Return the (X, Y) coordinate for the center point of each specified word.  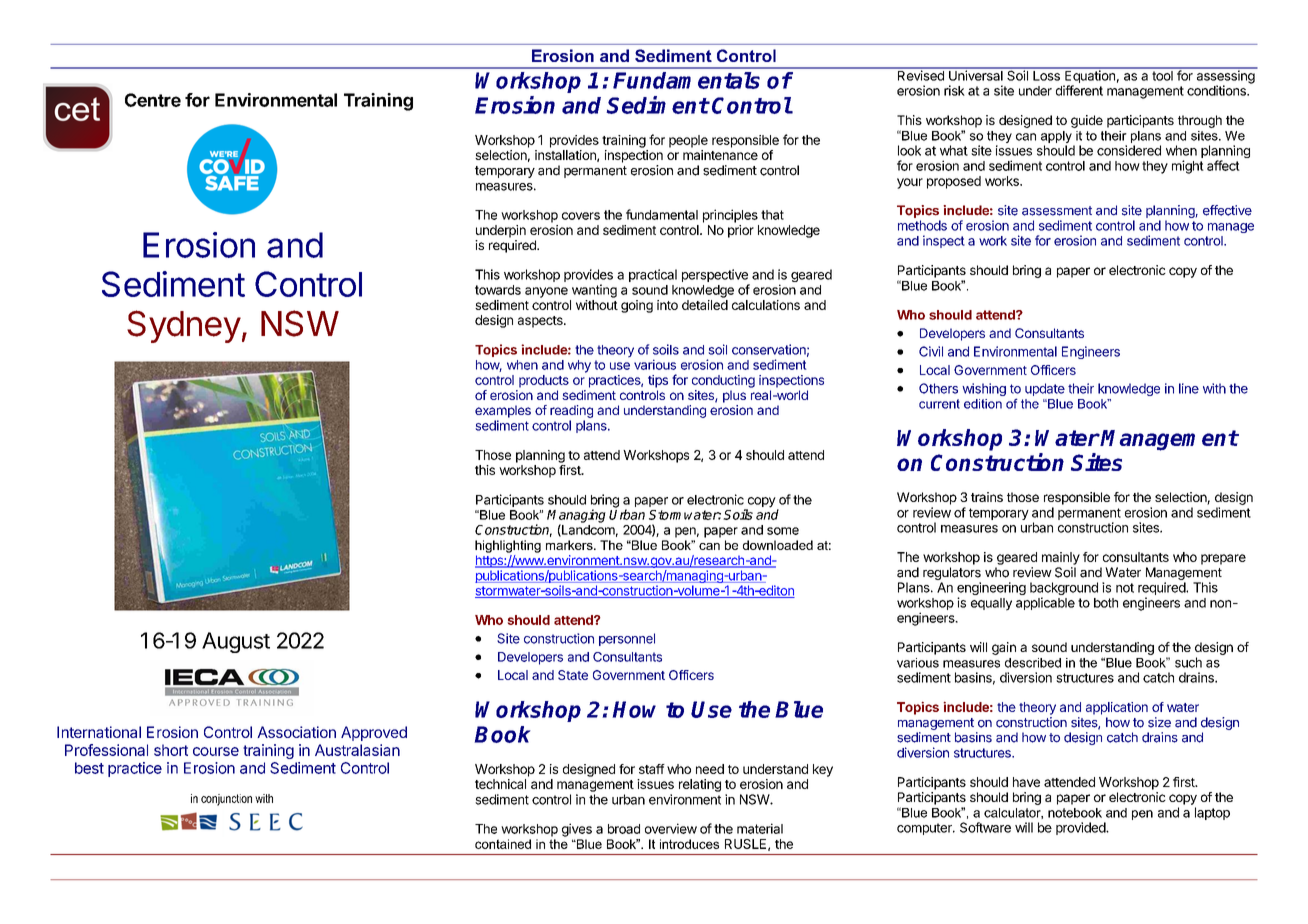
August (236, 642)
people (688, 141)
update (1045, 389)
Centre (153, 100)
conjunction (226, 800)
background (1064, 590)
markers (570, 545)
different (1079, 90)
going (637, 306)
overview (671, 828)
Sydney (184, 326)
